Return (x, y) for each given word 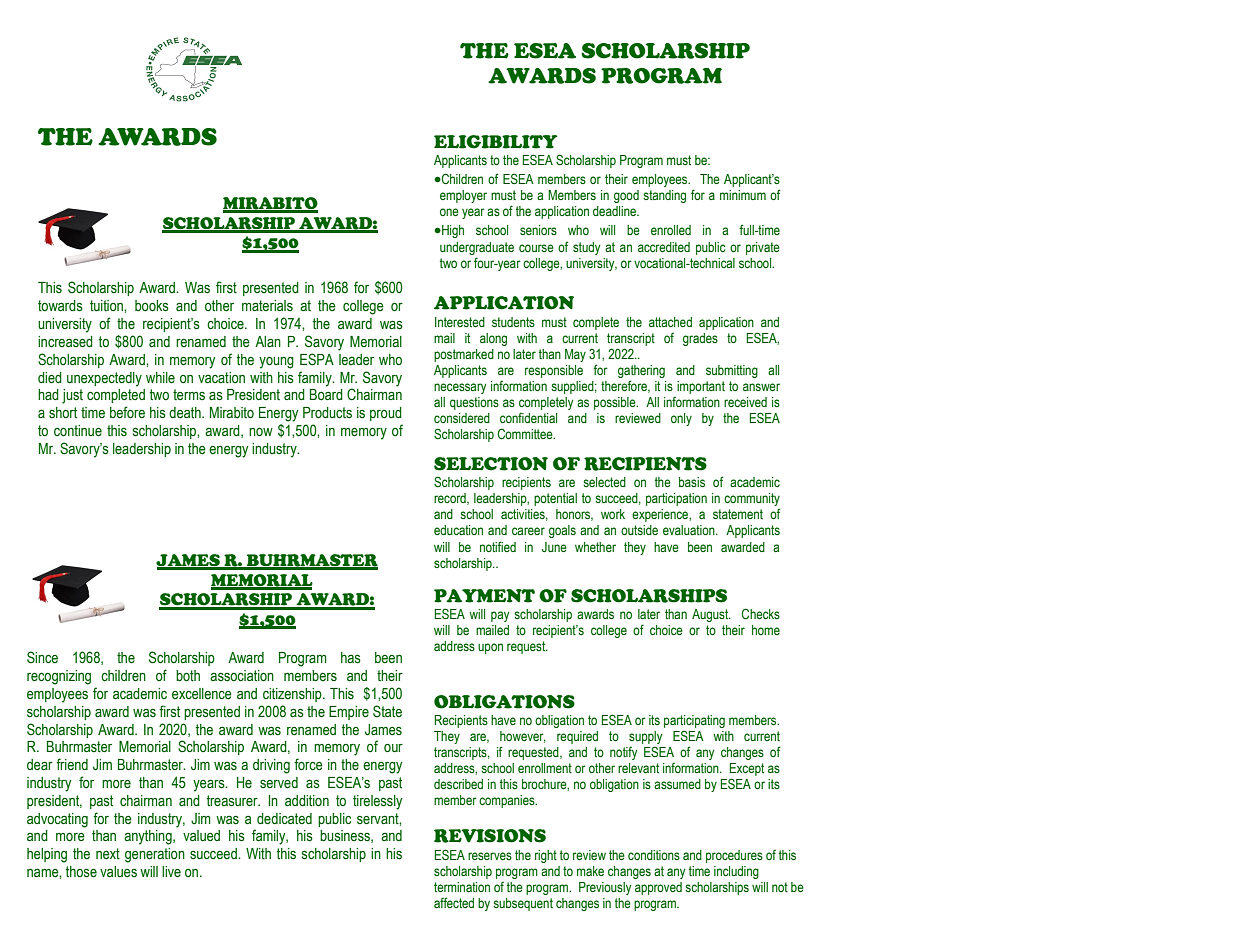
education (458, 530)
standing (664, 196)
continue (78, 431)
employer (463, 196)
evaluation (690, 530)
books (152, 306)
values (118, 872)
